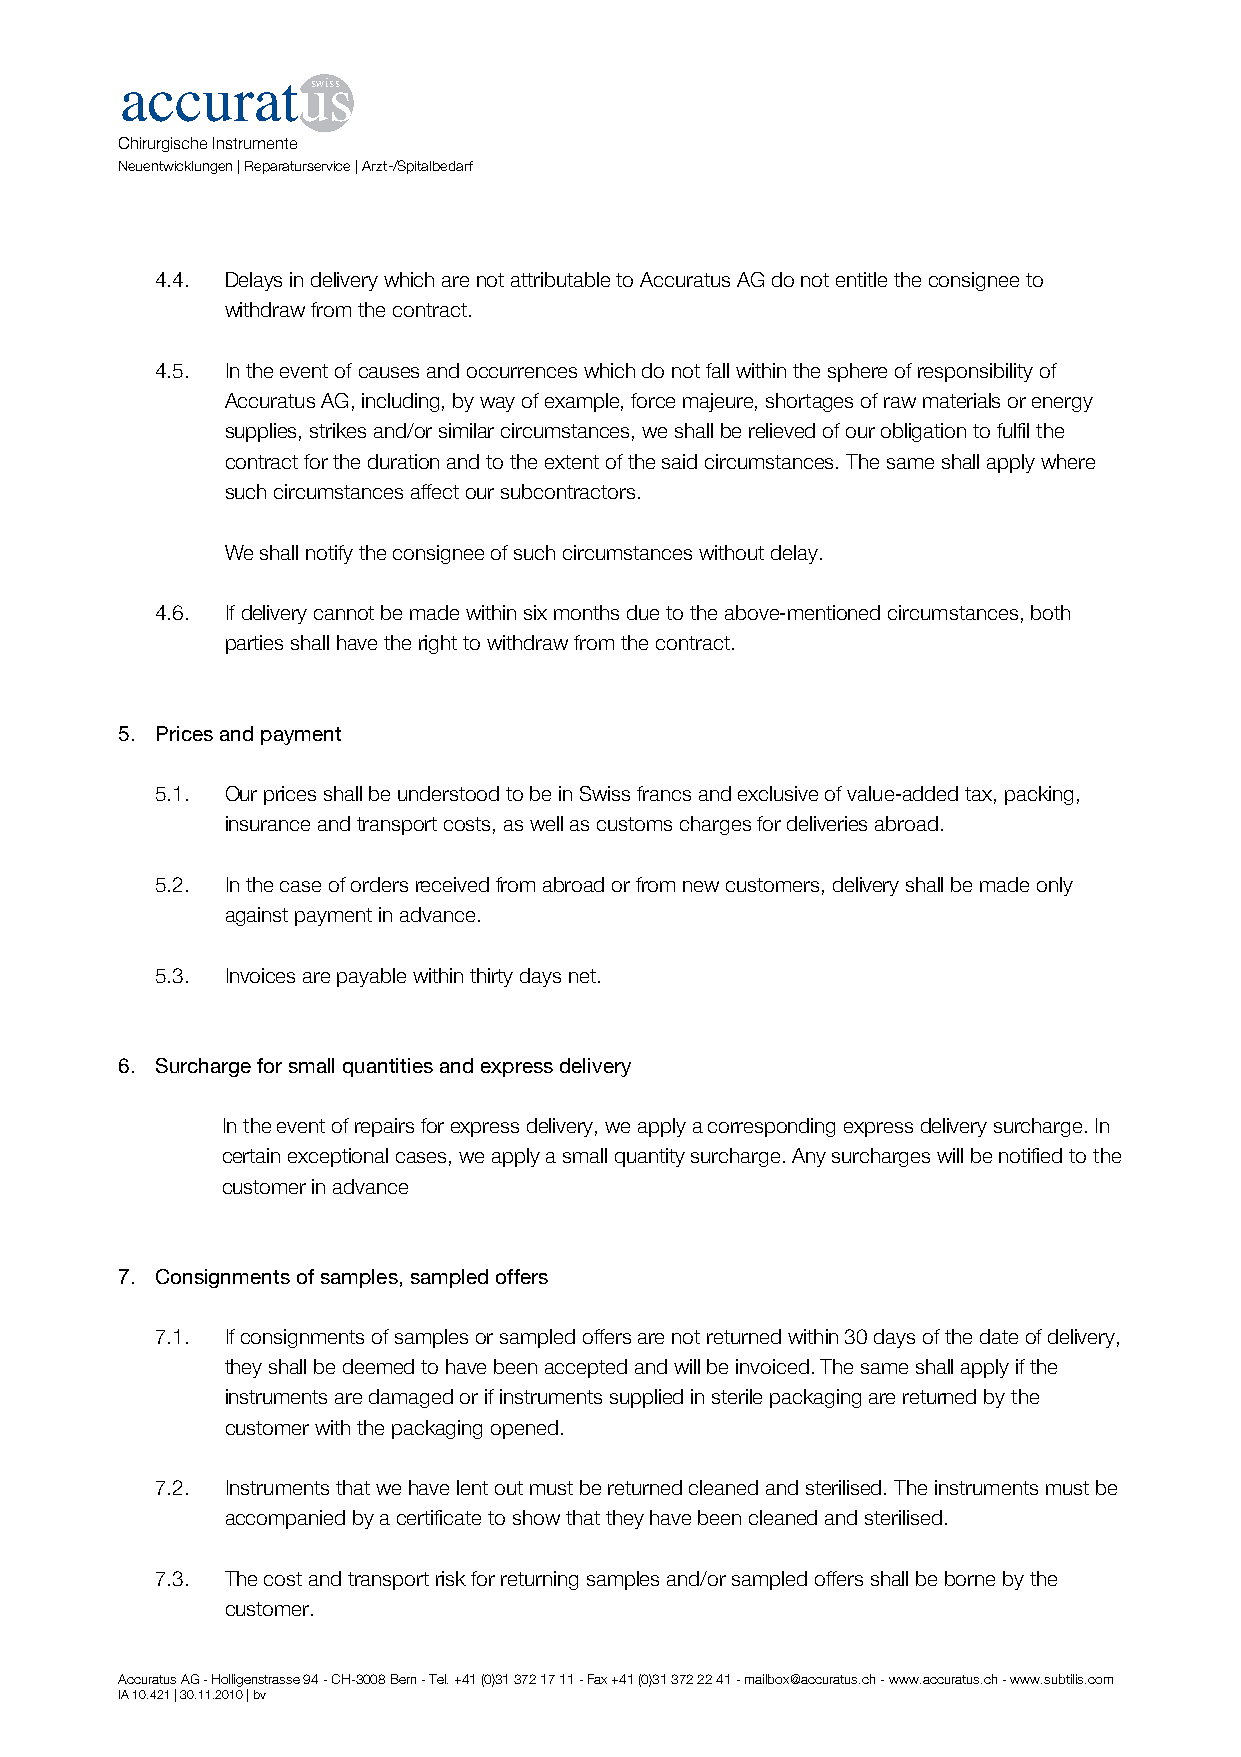 The image size is (1241, 1757). Describe the element at coordinates (597, 1679) in the screenshot. I see `Fax` at that location.
